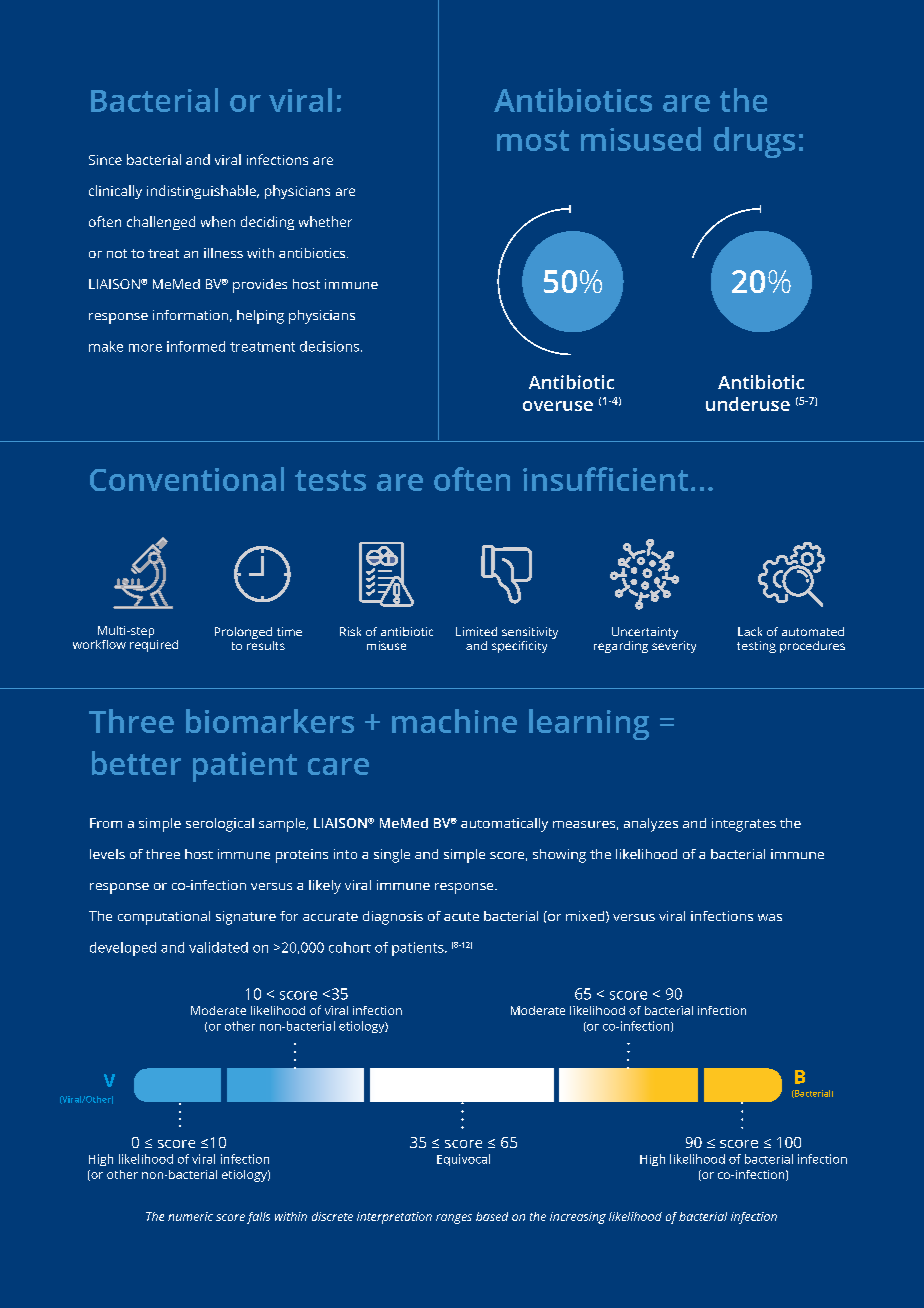  What do you see at coordinates (161, 223) in the screenshot?
I see `challenged` at bounding box center [161, 223].
